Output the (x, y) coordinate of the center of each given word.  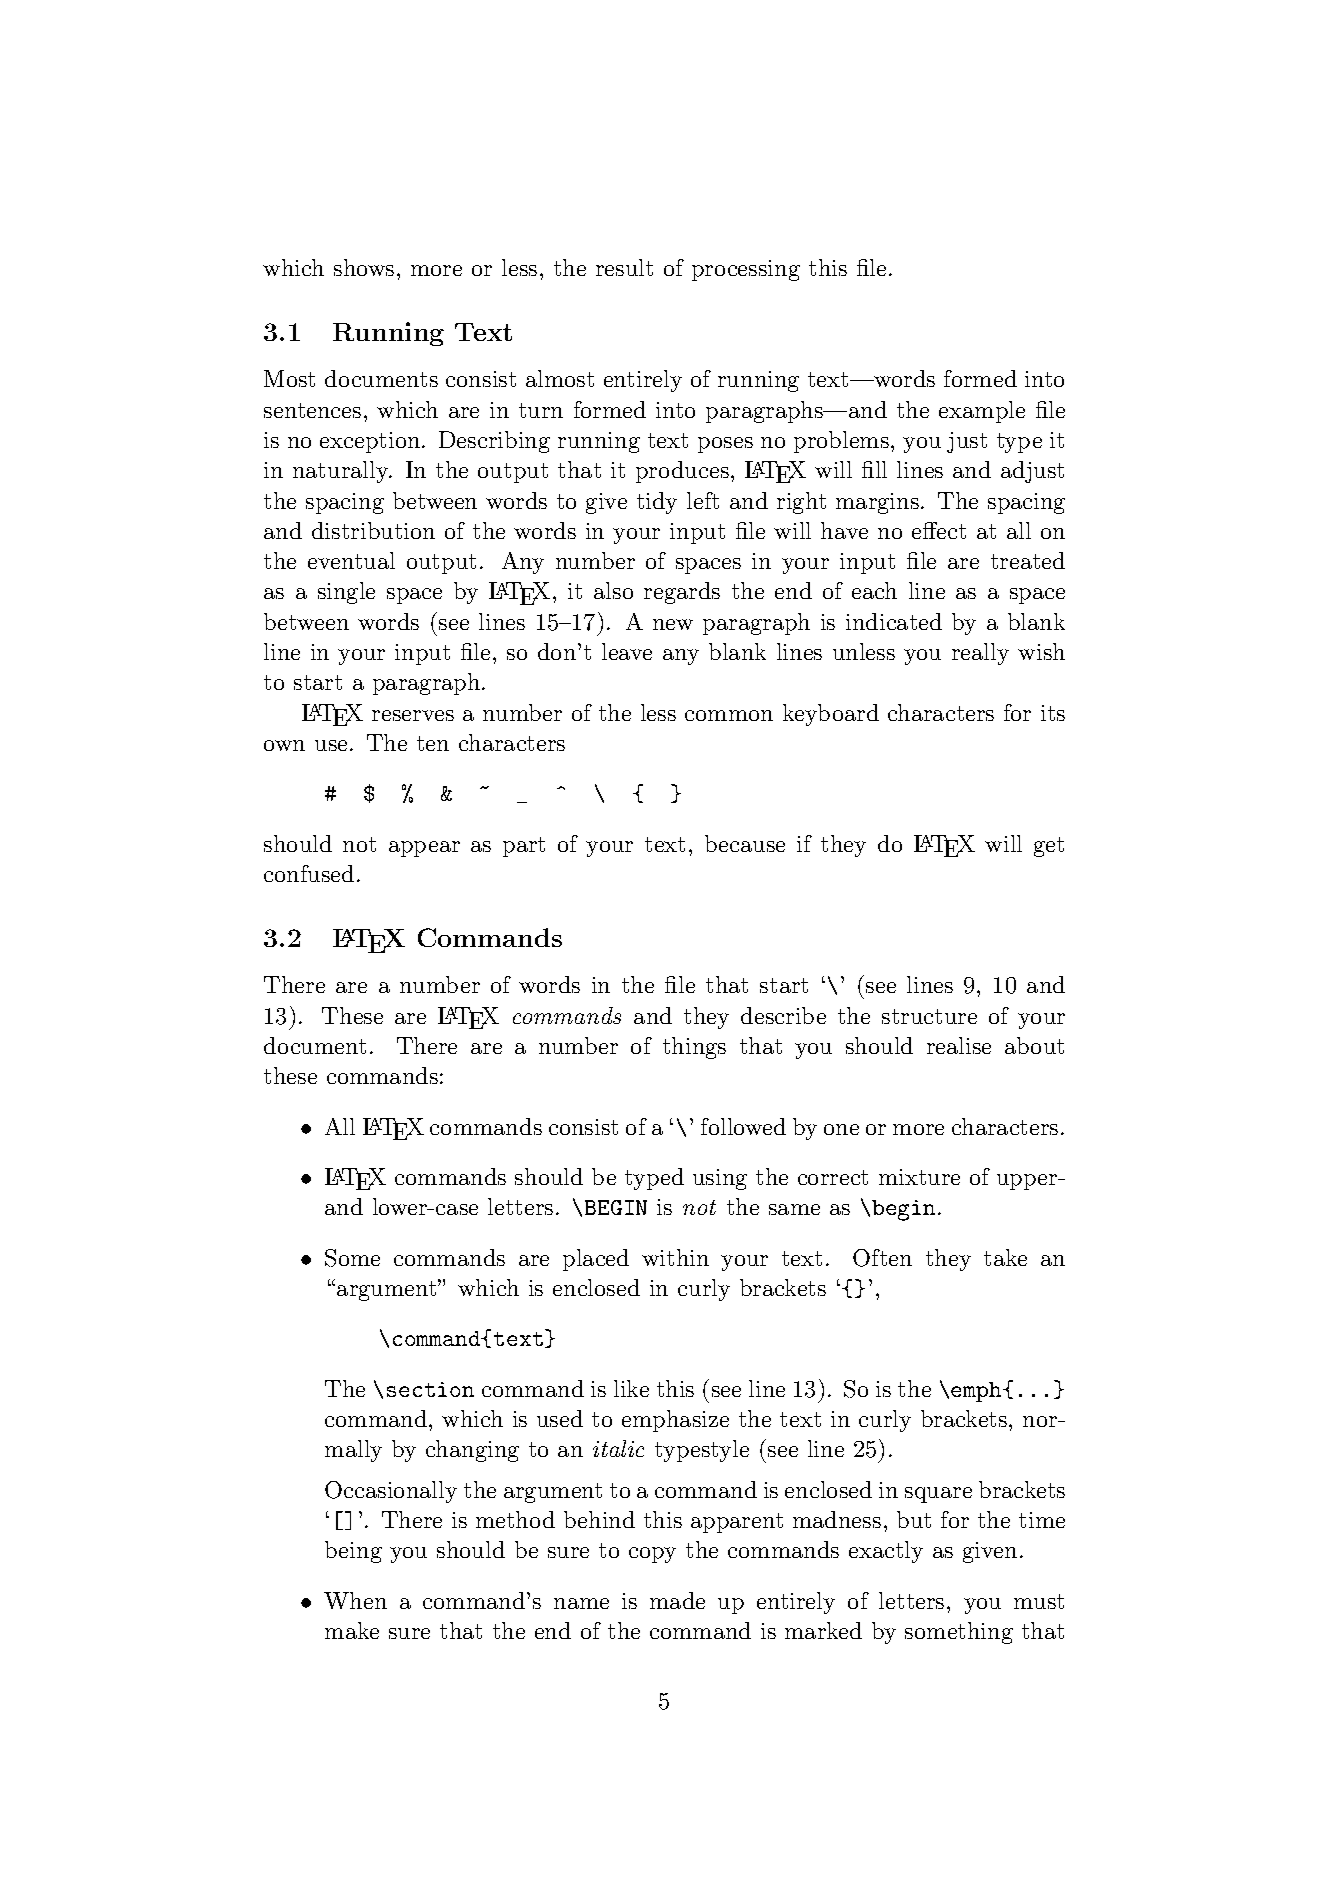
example (982, 412)
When (355, 1600)
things (694, 1048)
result (624, 267)
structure (929, 1016)
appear (424, 849)
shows (364, 267)
